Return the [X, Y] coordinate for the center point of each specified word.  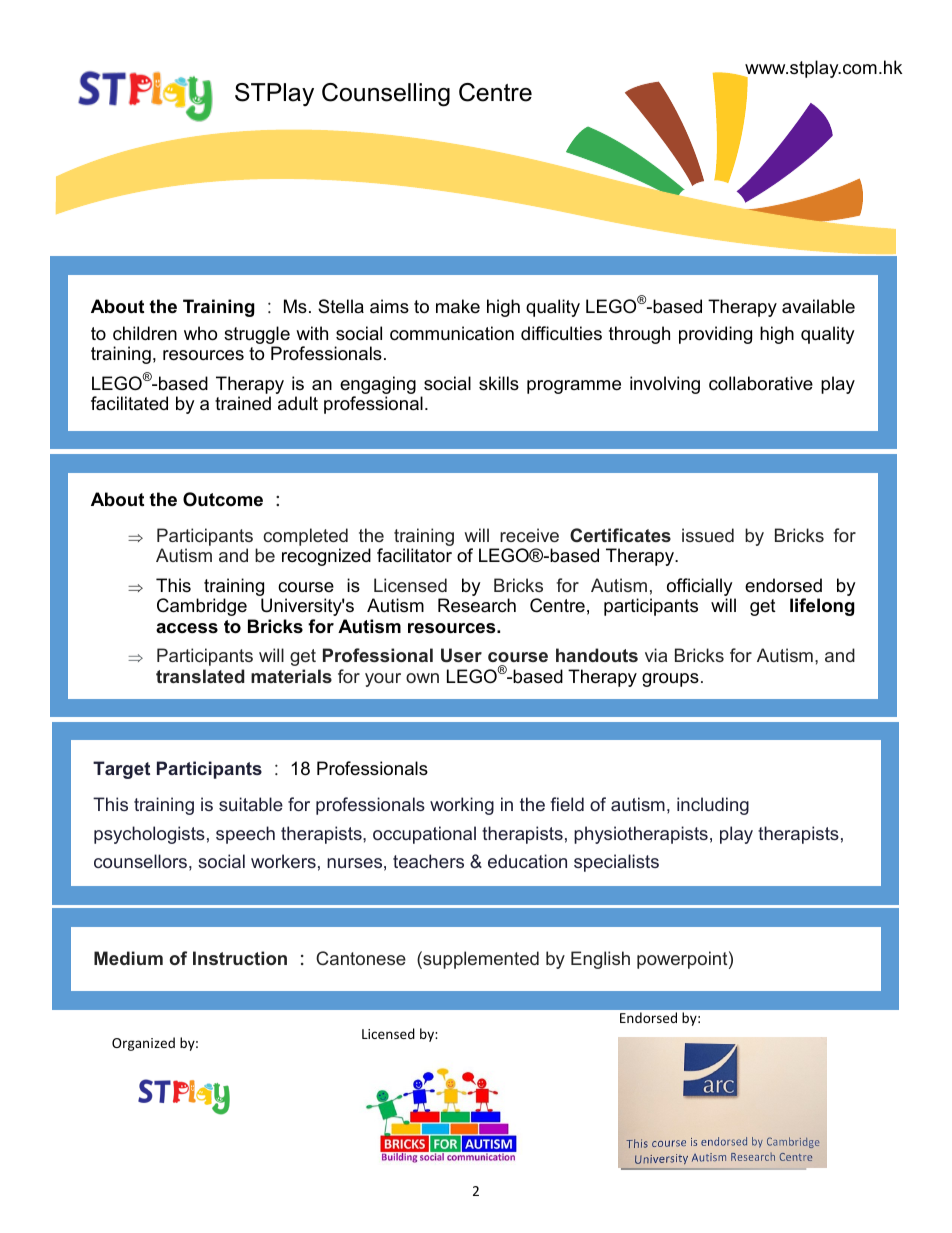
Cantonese [361, 958]
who [200, 333]
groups [670, 680]
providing [715, 335]
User [461, 655]
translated [200, 676]
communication [452, 333]
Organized [143, 1044]
